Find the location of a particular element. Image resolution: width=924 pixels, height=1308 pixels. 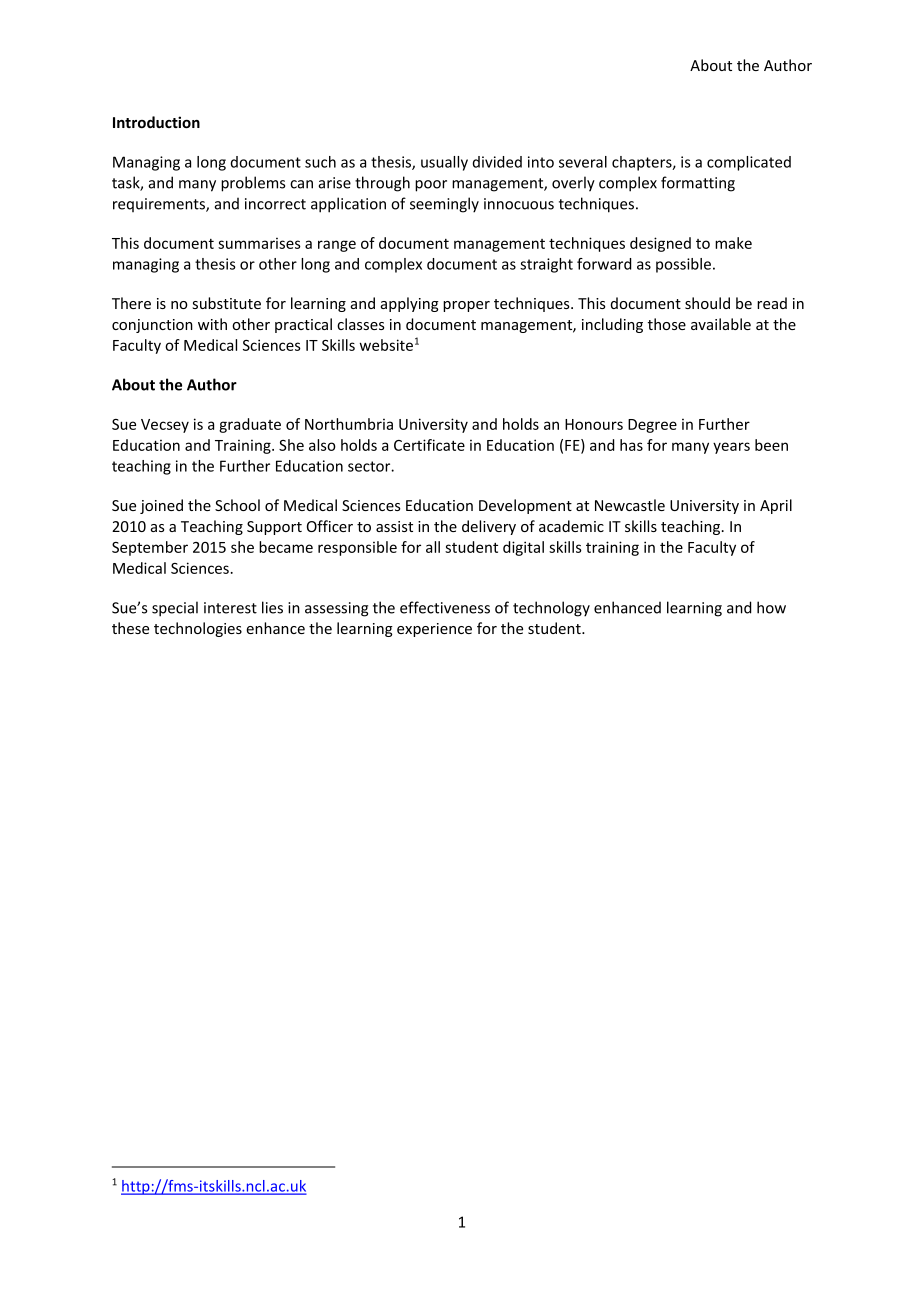

with is located at coordinates (212, 324).
